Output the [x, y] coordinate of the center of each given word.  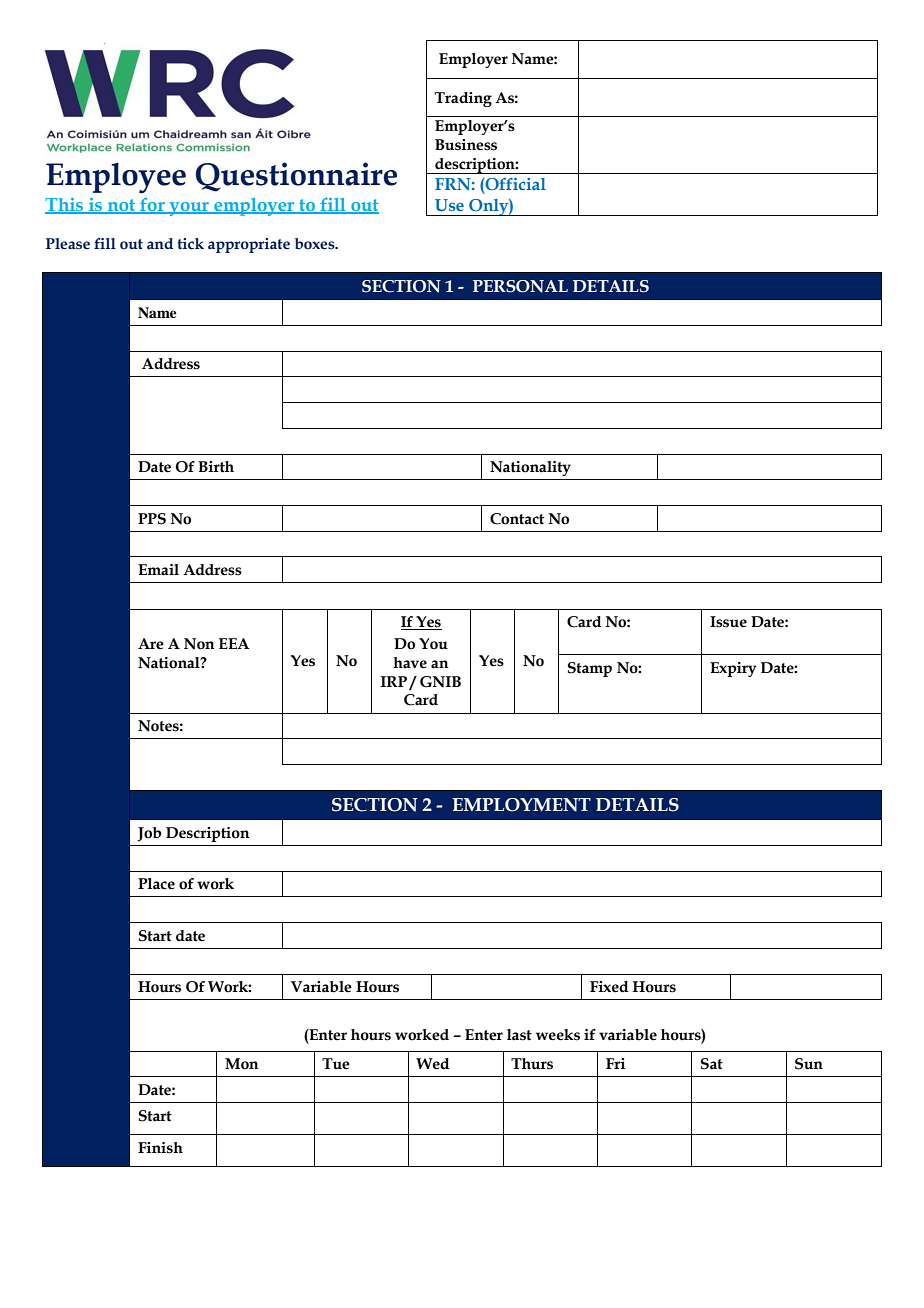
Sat [712, 1064]
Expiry [733, 669]
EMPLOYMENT [521, 805]
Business [466, 145]
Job [150, 834]
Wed [432, 1064]
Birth [216, 467]
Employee [116, 178]
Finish [160, 1148]
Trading [463, 99]
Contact [517, 519]
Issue [728, 622]
